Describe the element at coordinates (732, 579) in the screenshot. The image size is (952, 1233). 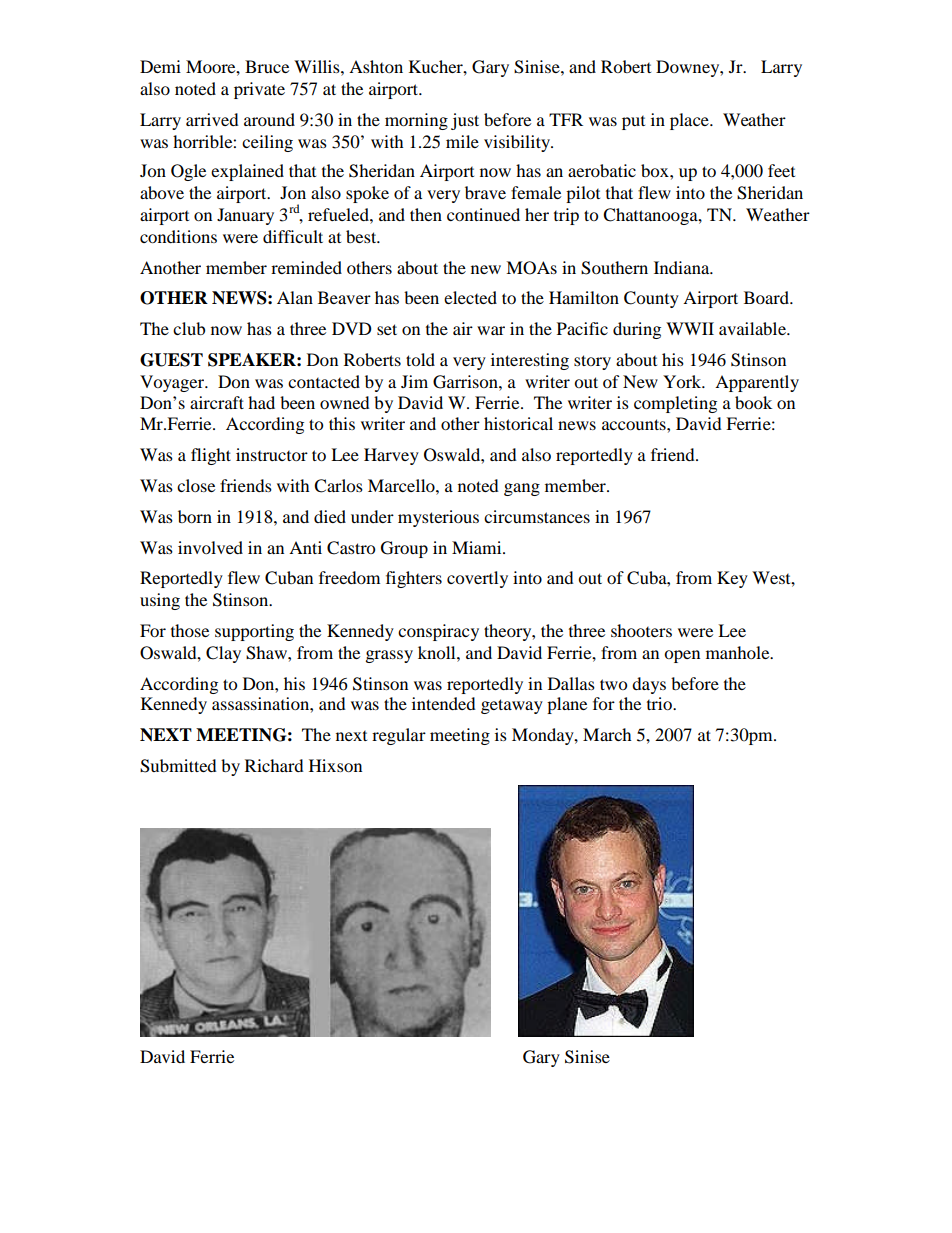
I see `Key` at that location.
